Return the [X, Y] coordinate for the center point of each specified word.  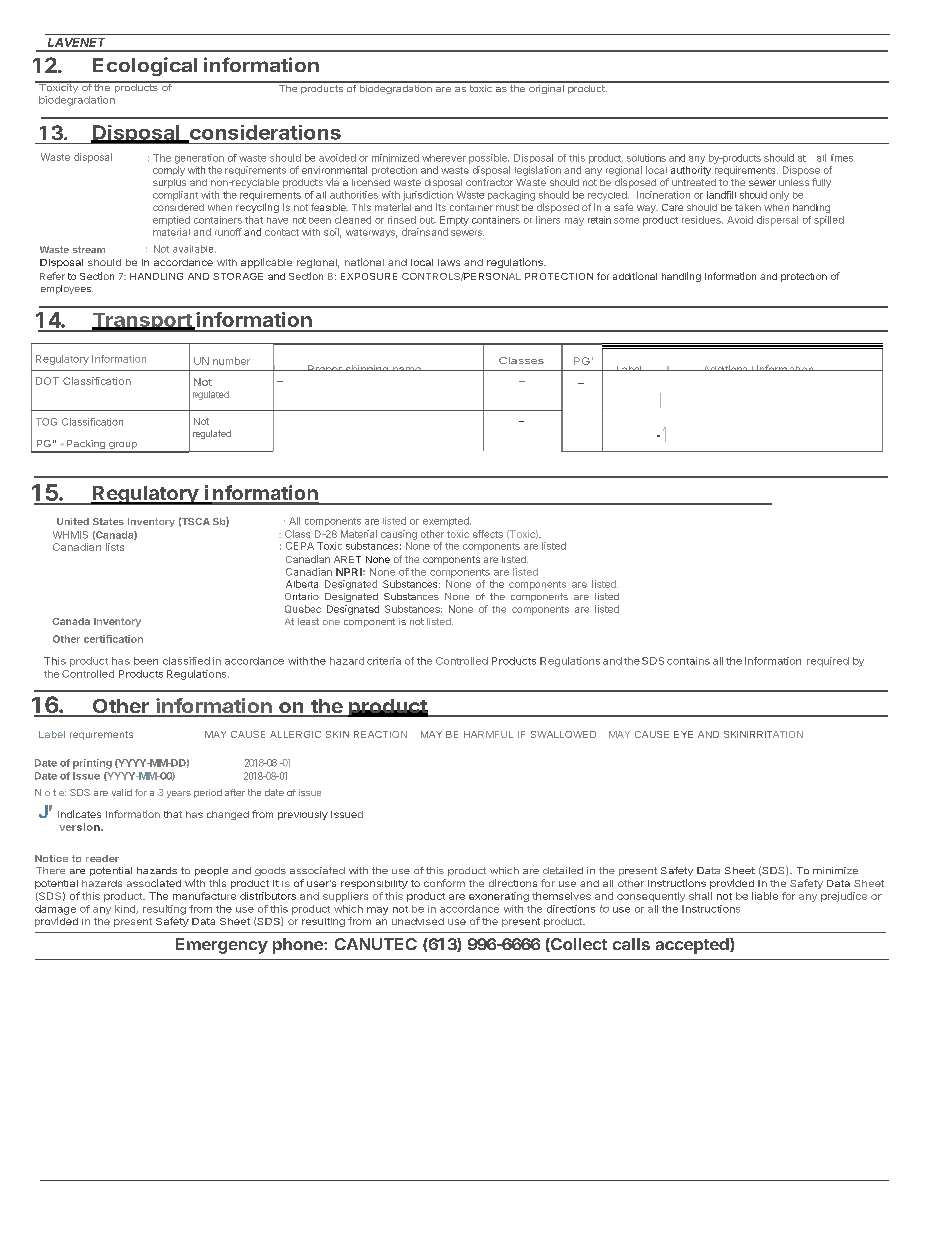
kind [126, 909]
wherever [444, 158]
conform [444, 883]
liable [765, 896]
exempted [447, 522]
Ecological [145, 66]
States [108, 521]
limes [842, 158]
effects [488, 534]
